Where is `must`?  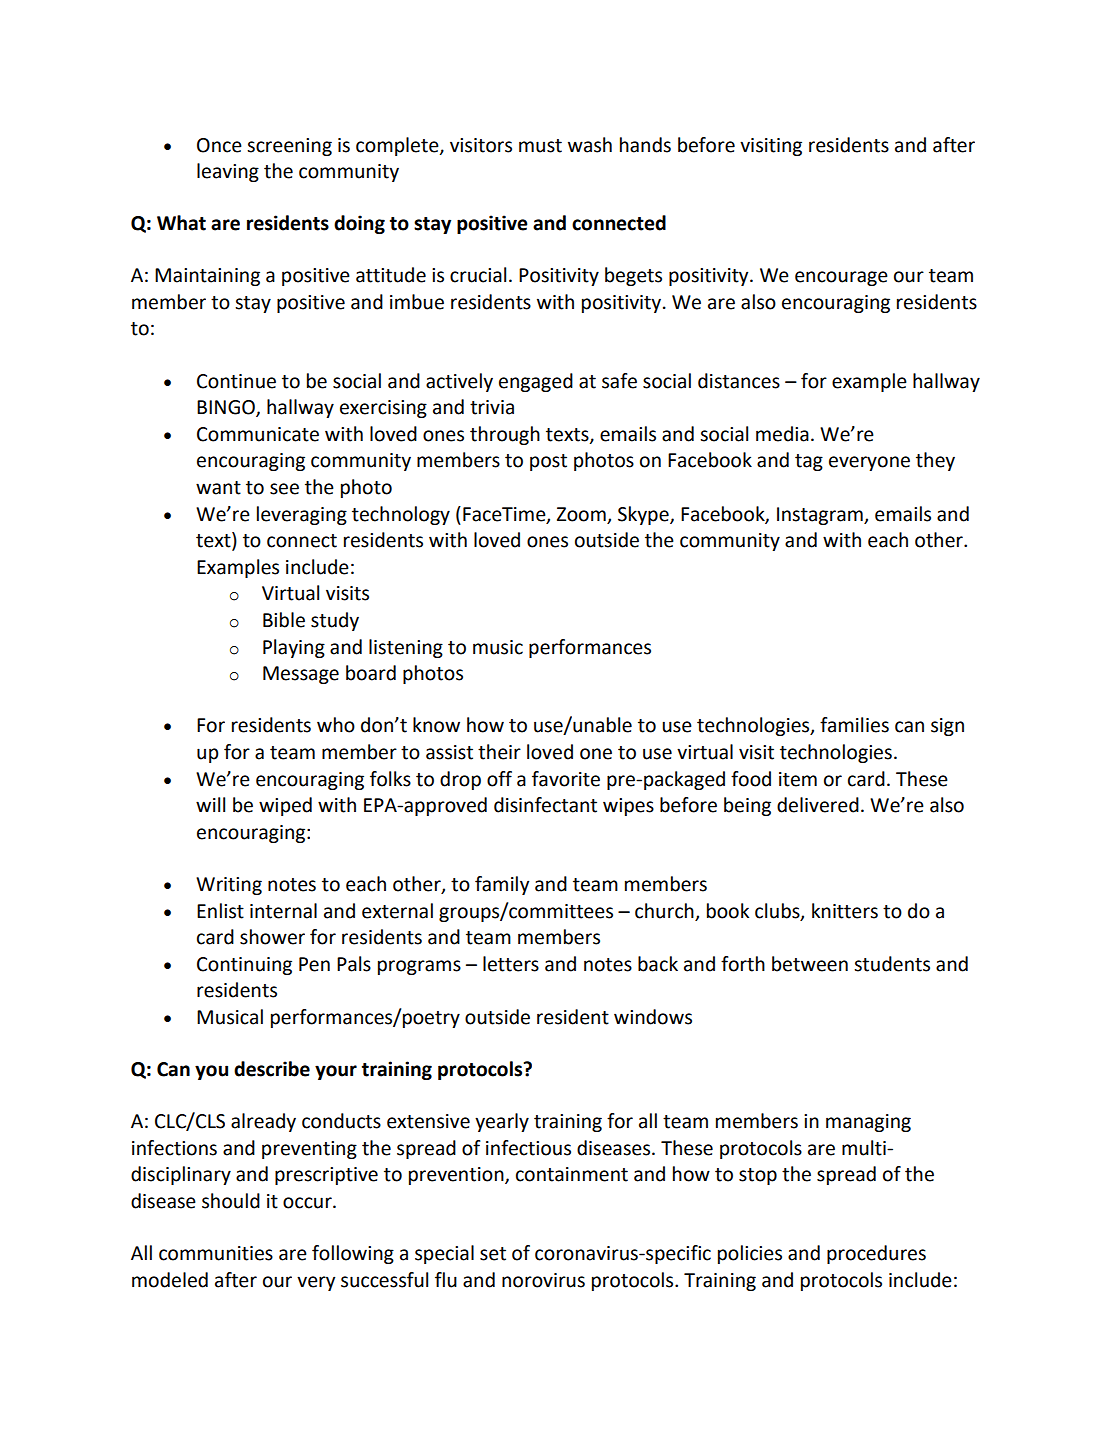
must is located at coordinates (540, 146).
